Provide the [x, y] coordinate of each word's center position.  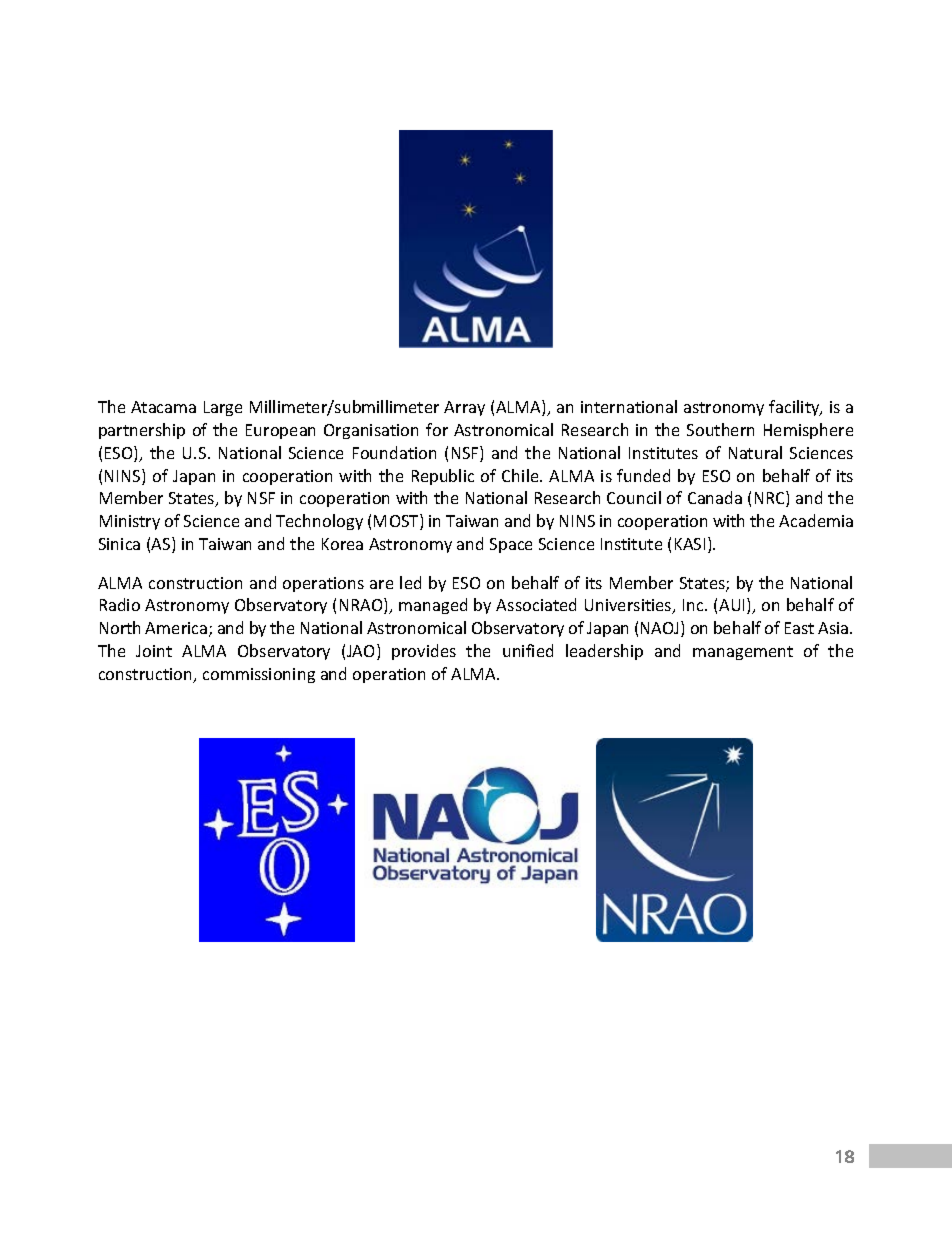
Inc [694, 605]
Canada [715, 497]
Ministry [130, 522]
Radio [120, 604]
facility [795, 408]
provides [424, 652]
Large [223, 408]
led [410, 582]
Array [464, 408]
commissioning [259, 675]
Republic [443, 477]
